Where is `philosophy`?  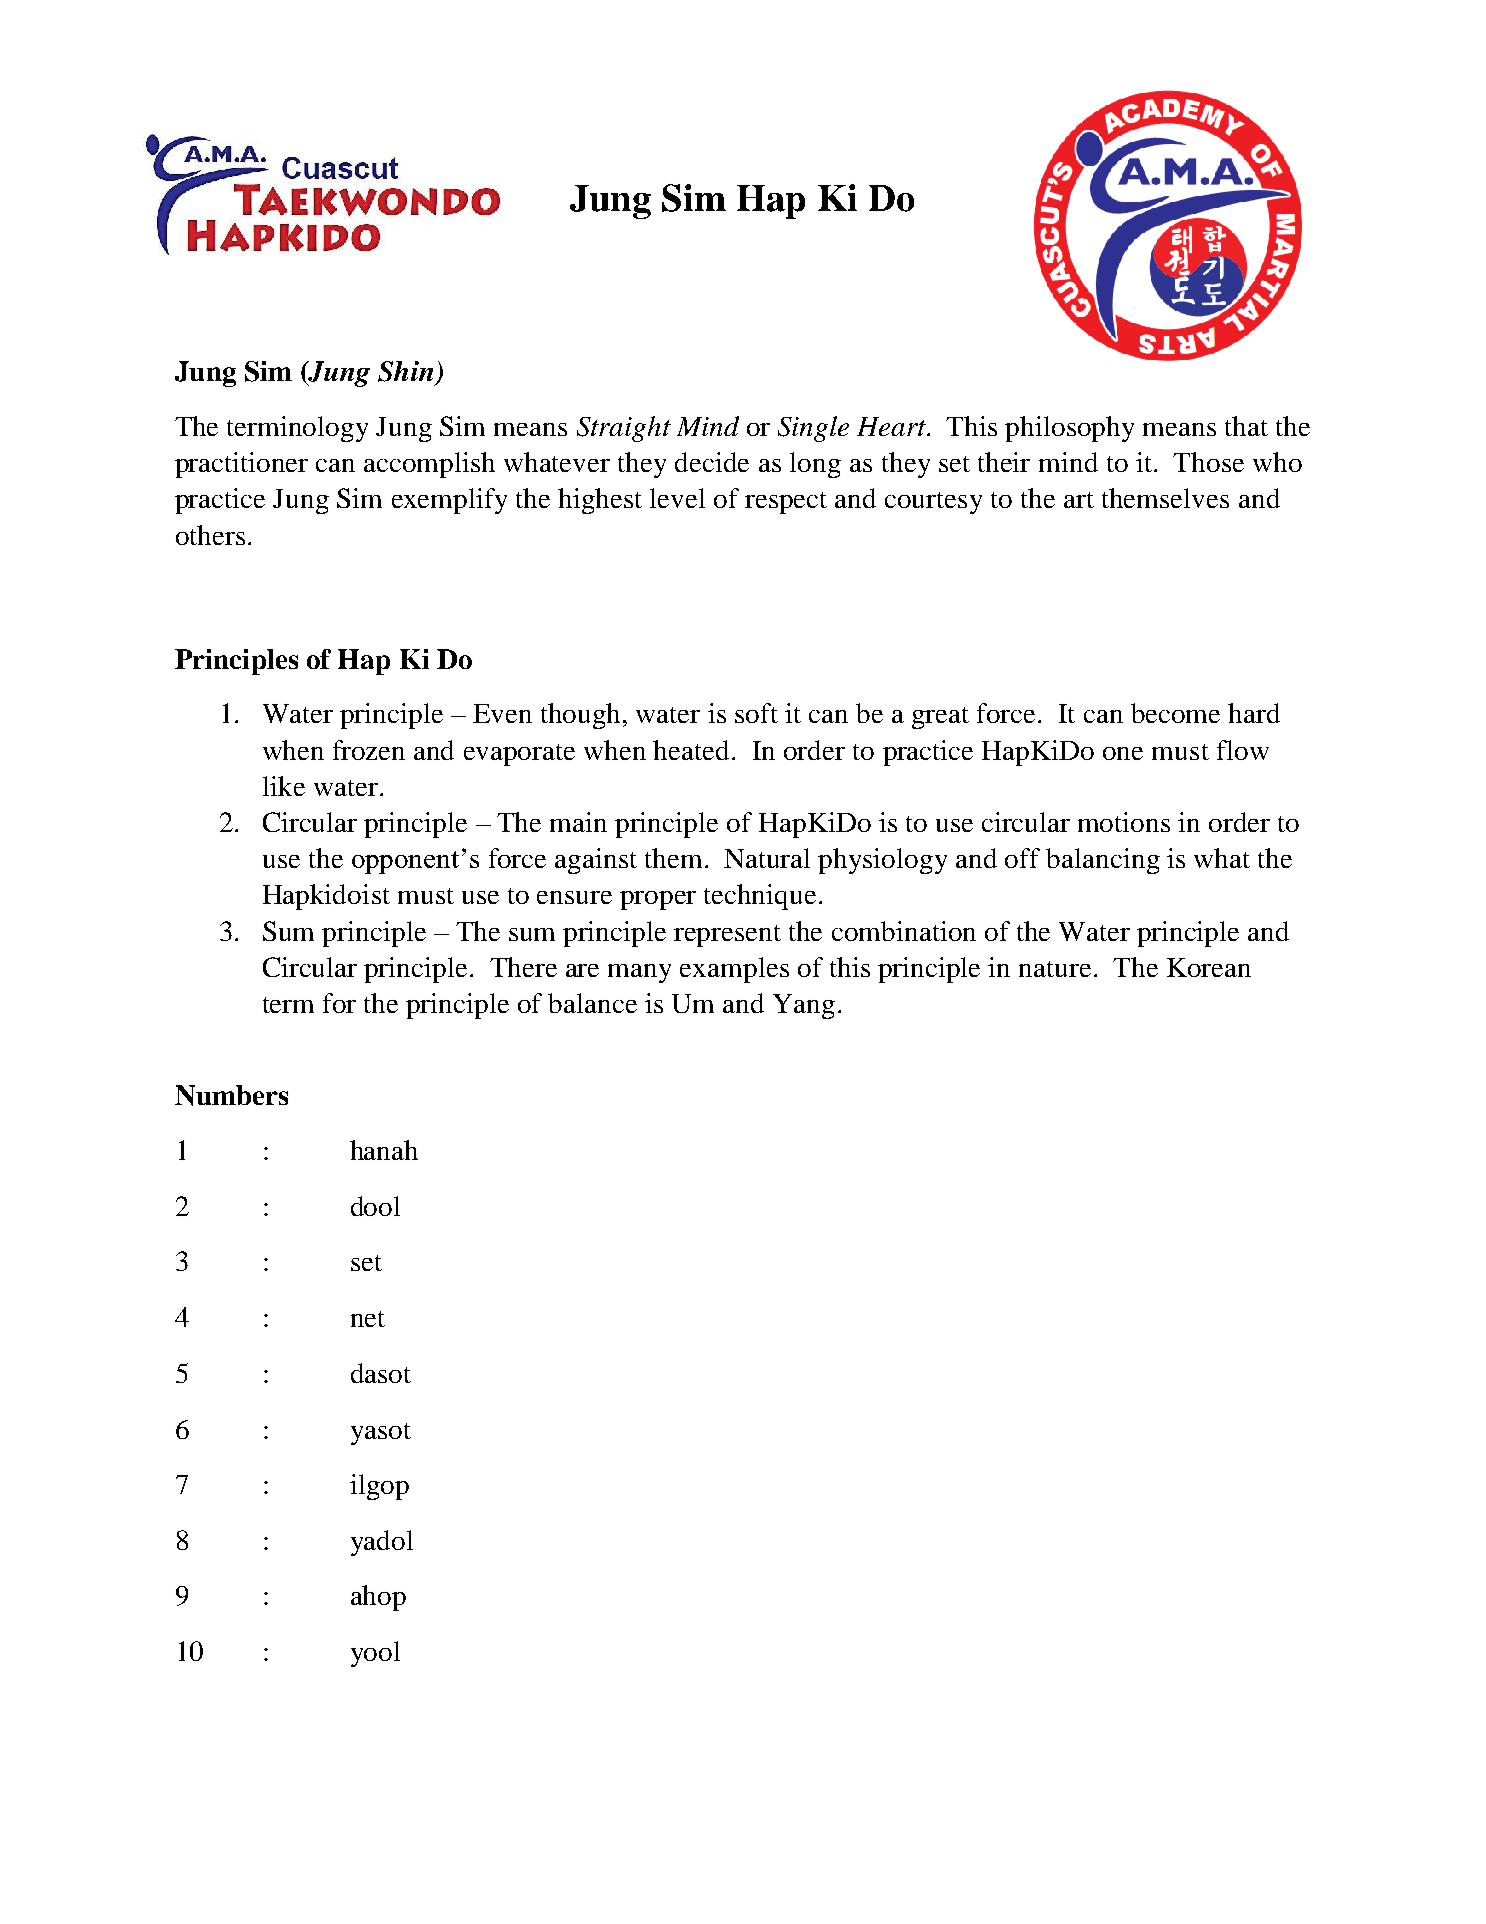 philosophy is located at coordinates (1069, 429).
